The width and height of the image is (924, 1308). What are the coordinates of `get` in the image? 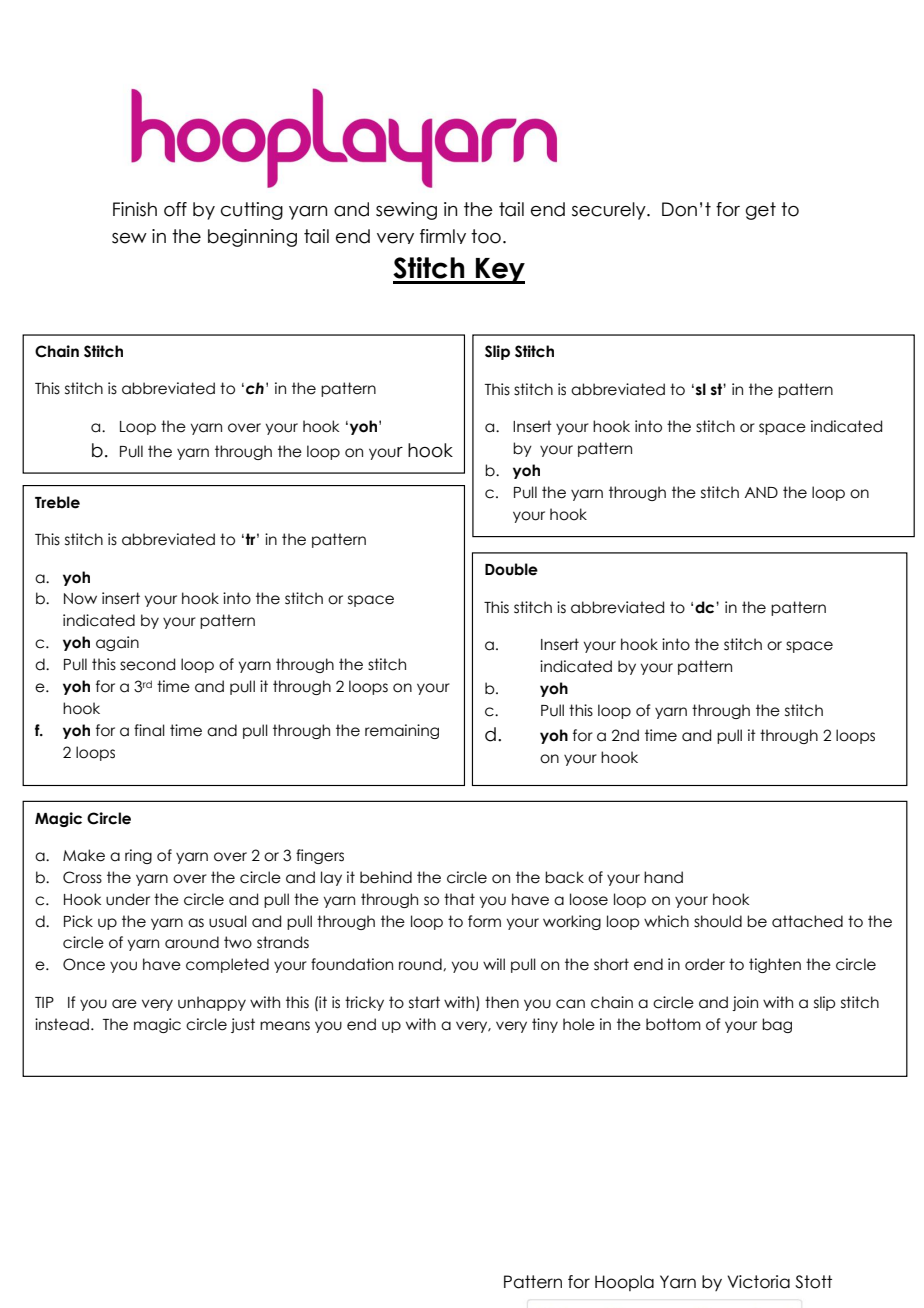 It's located at (761, 211).
